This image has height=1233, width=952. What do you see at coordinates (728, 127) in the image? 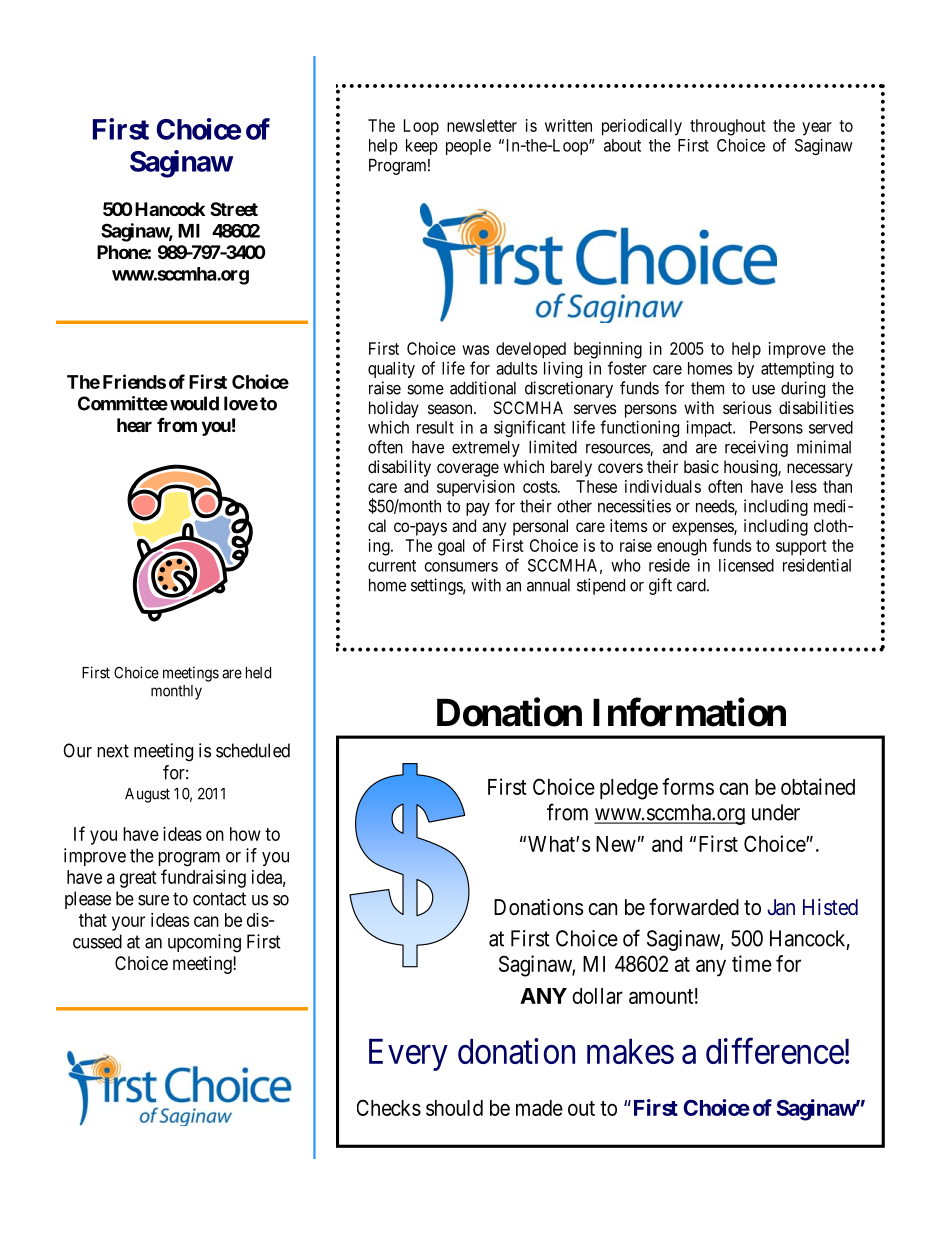
I see `throughout` at bounding box center [728, 127].
